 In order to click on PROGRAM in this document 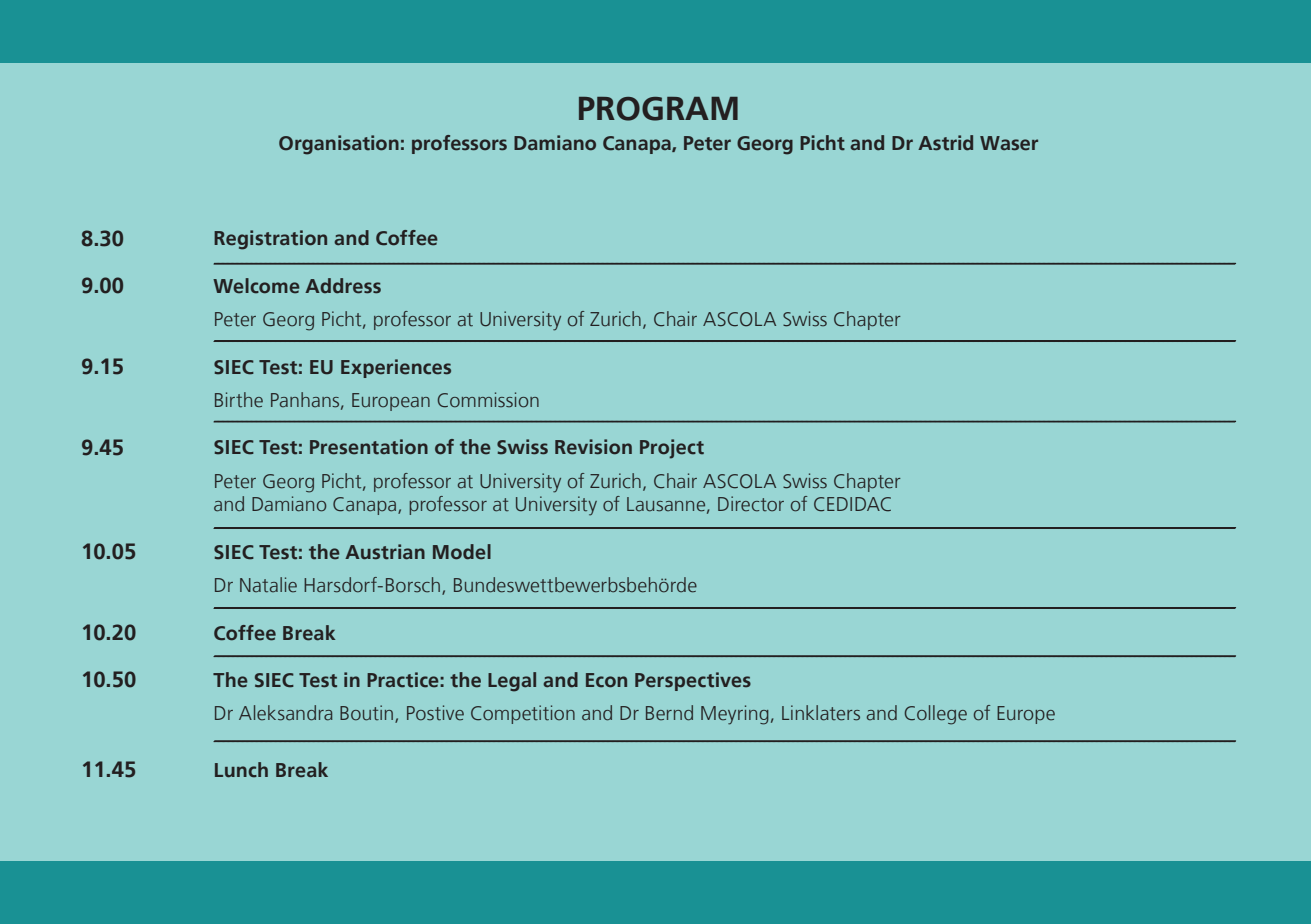, I will do `click(658, 109)`.
